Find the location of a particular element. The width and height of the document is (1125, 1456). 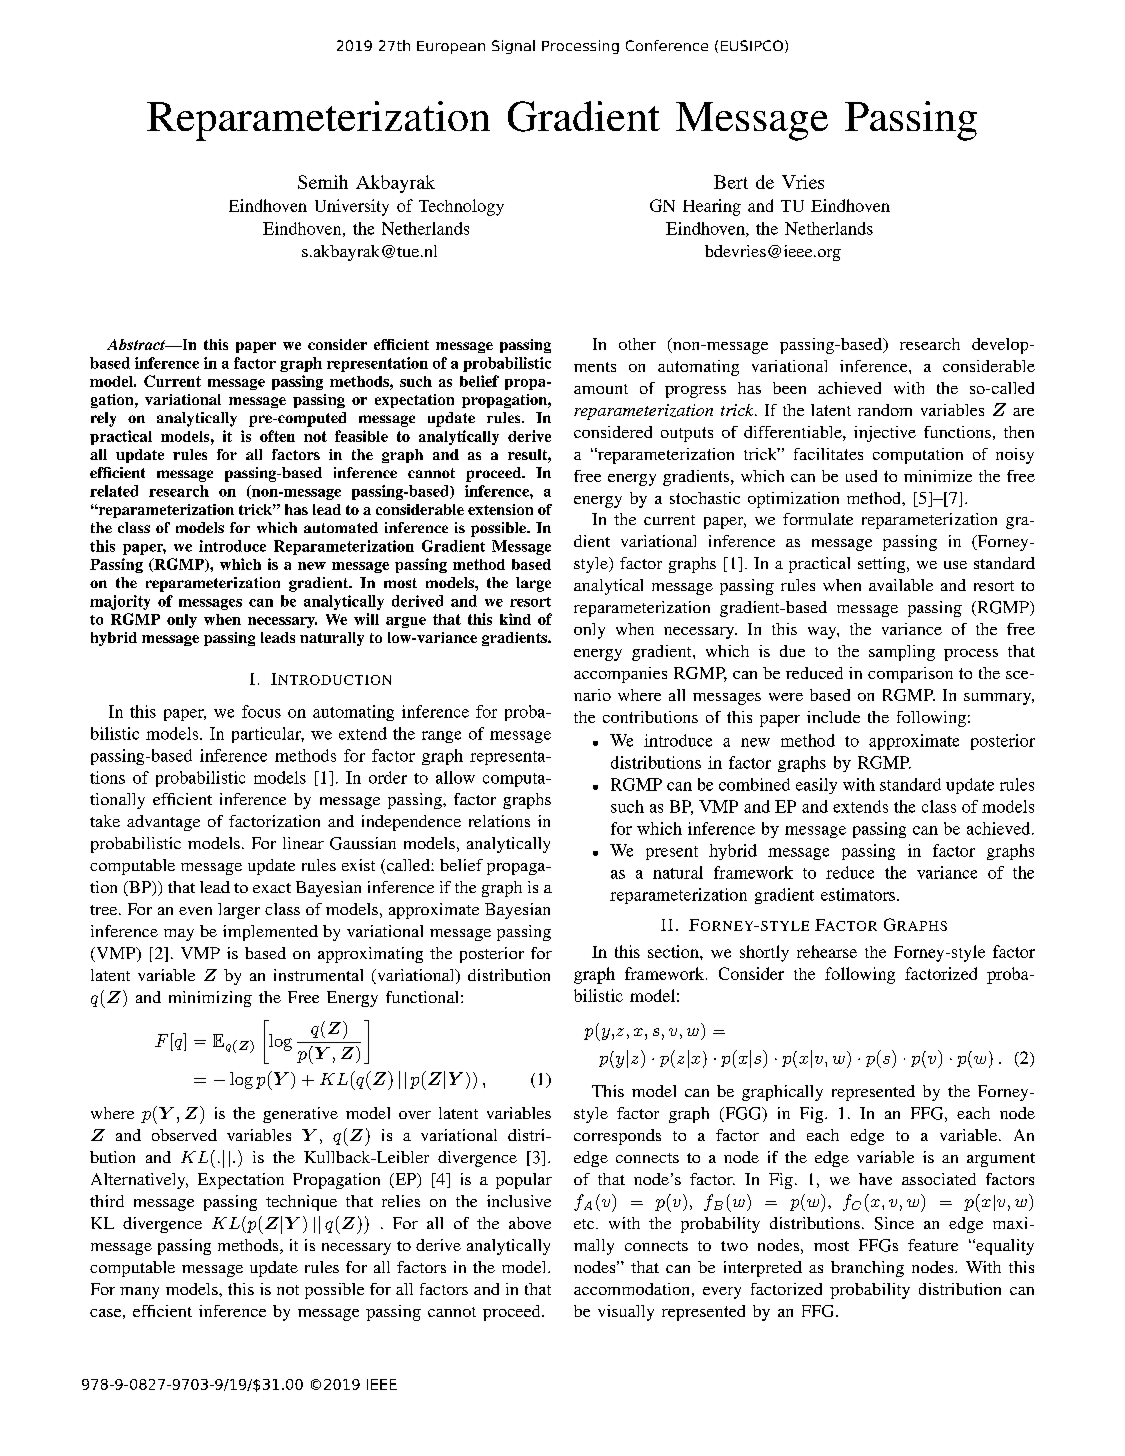

branching is located at coordinates (867, 1269).
